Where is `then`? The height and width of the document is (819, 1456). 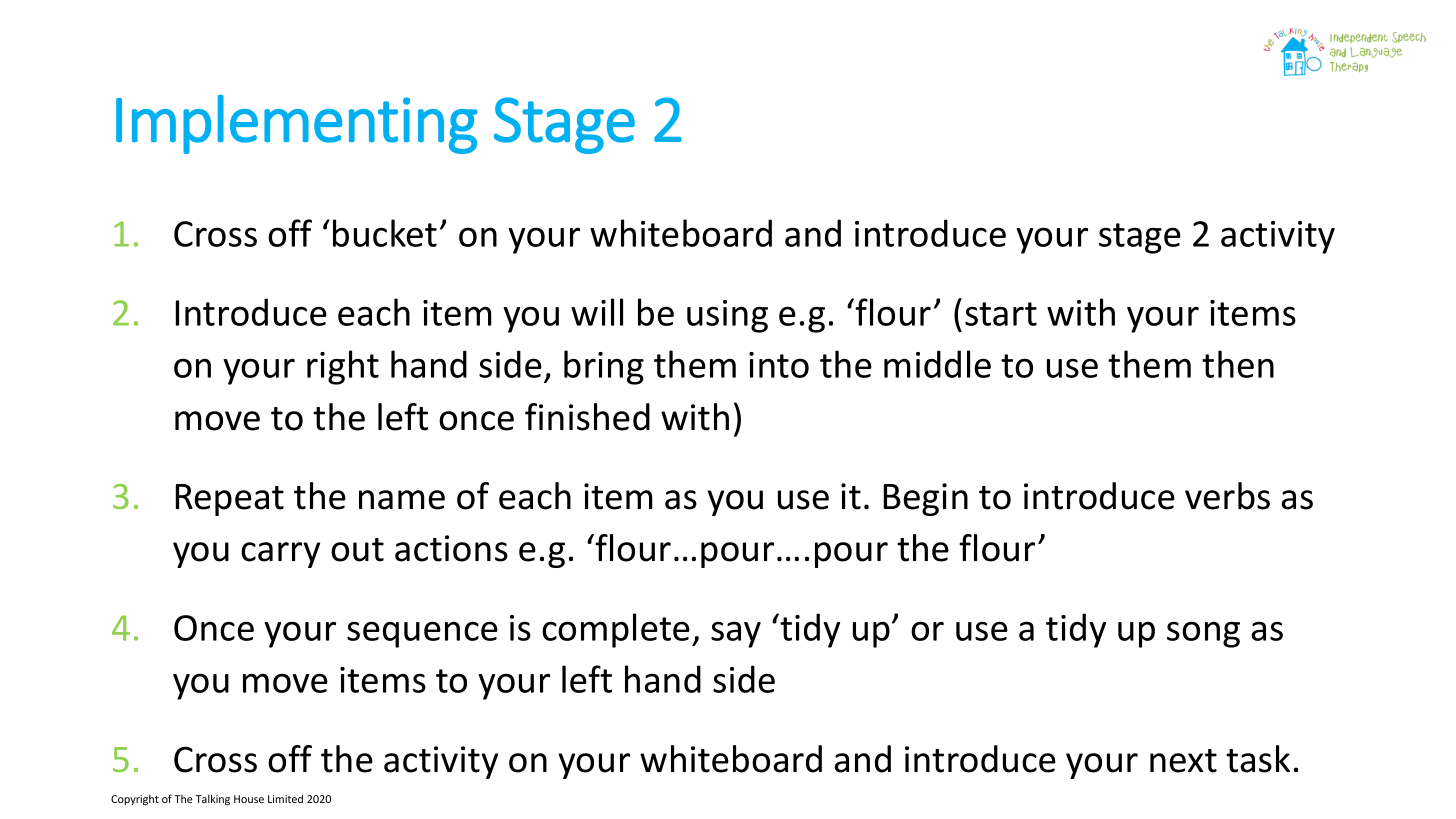 then is located at coordinates (1238, 364).
